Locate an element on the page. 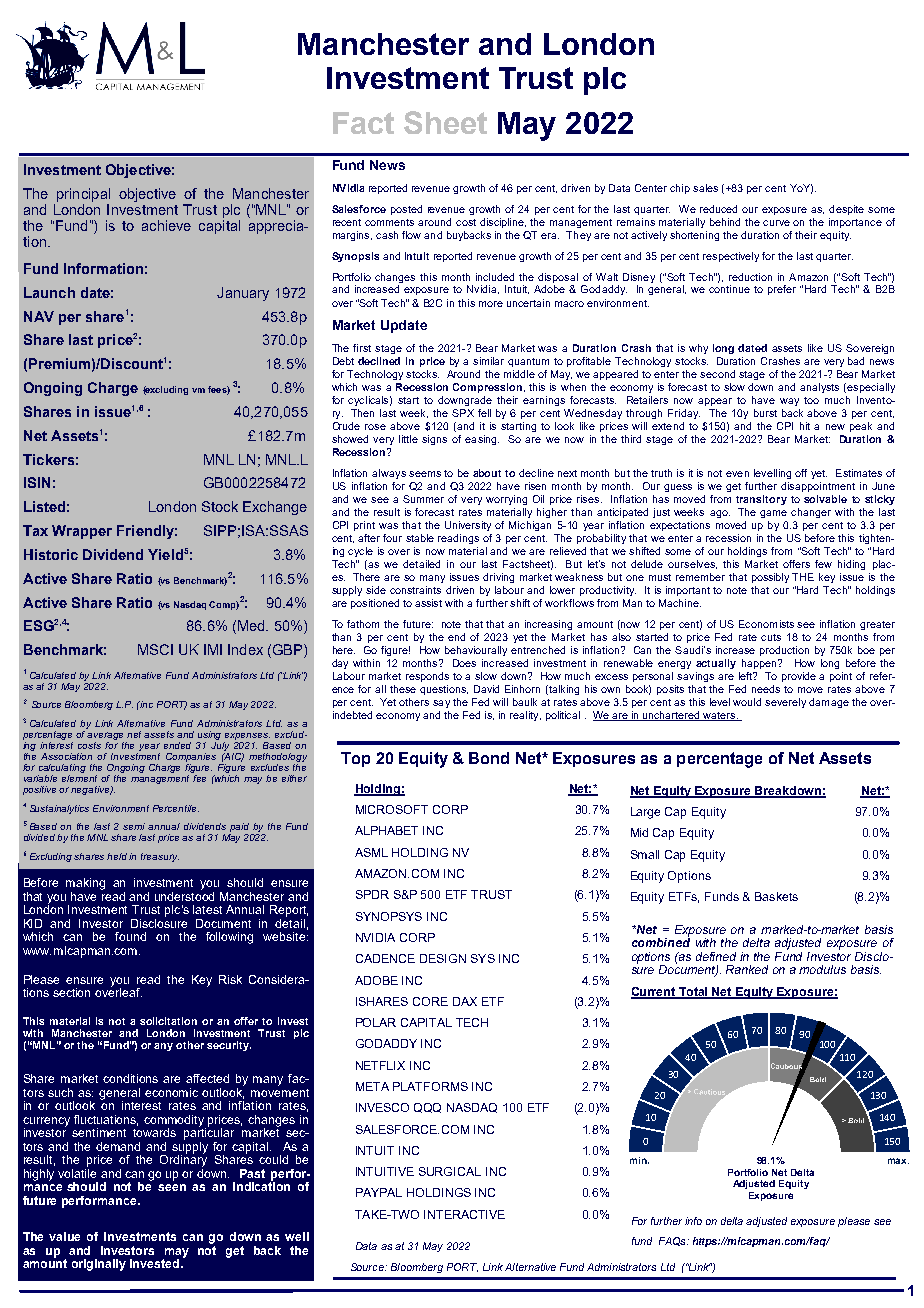  discipline is located at coordinates (503, 223).
